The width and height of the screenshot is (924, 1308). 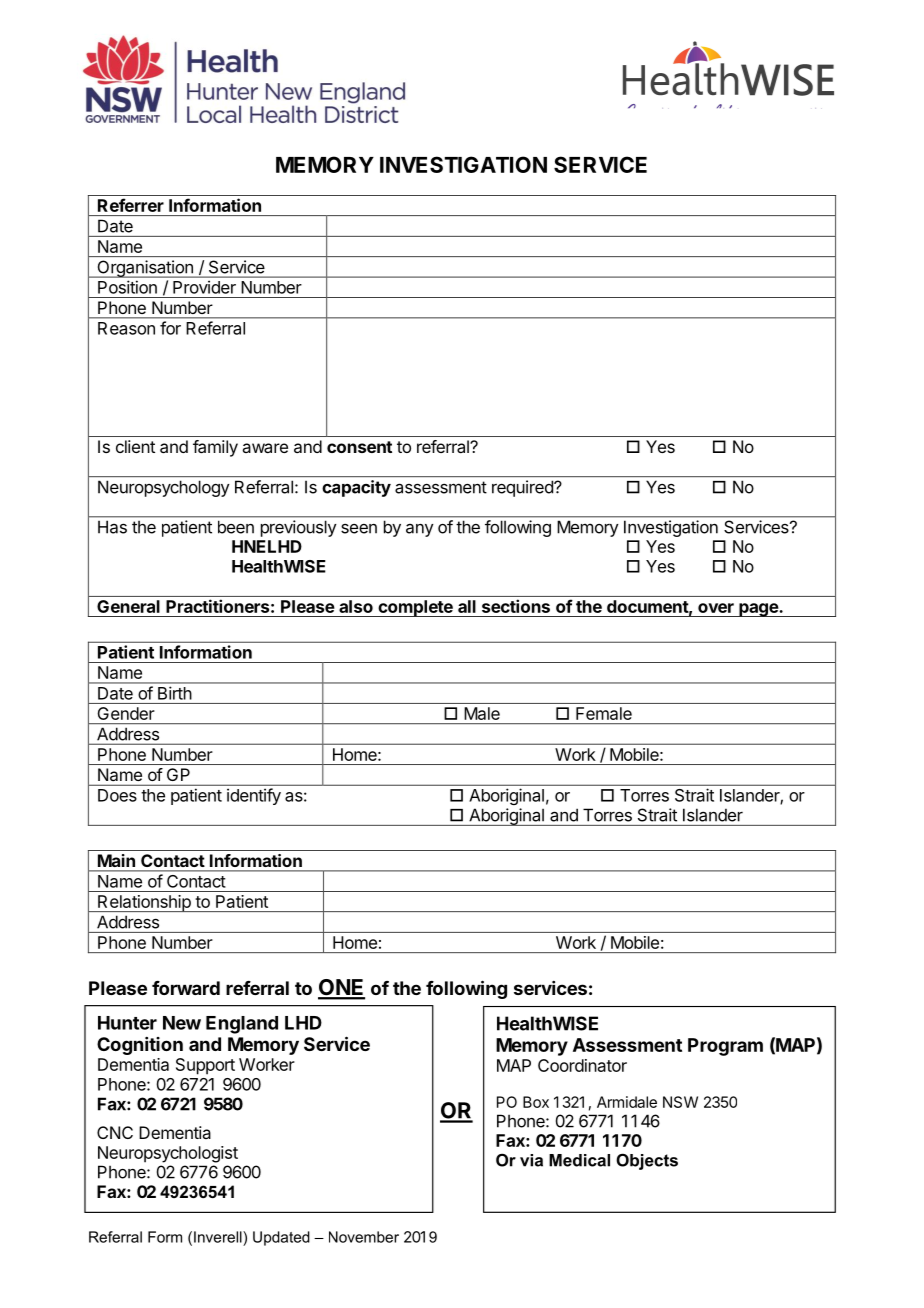 What do you see at coordinates (186, 988) in the screenshot?
I see `forward` at bounding box center [186, 988].
